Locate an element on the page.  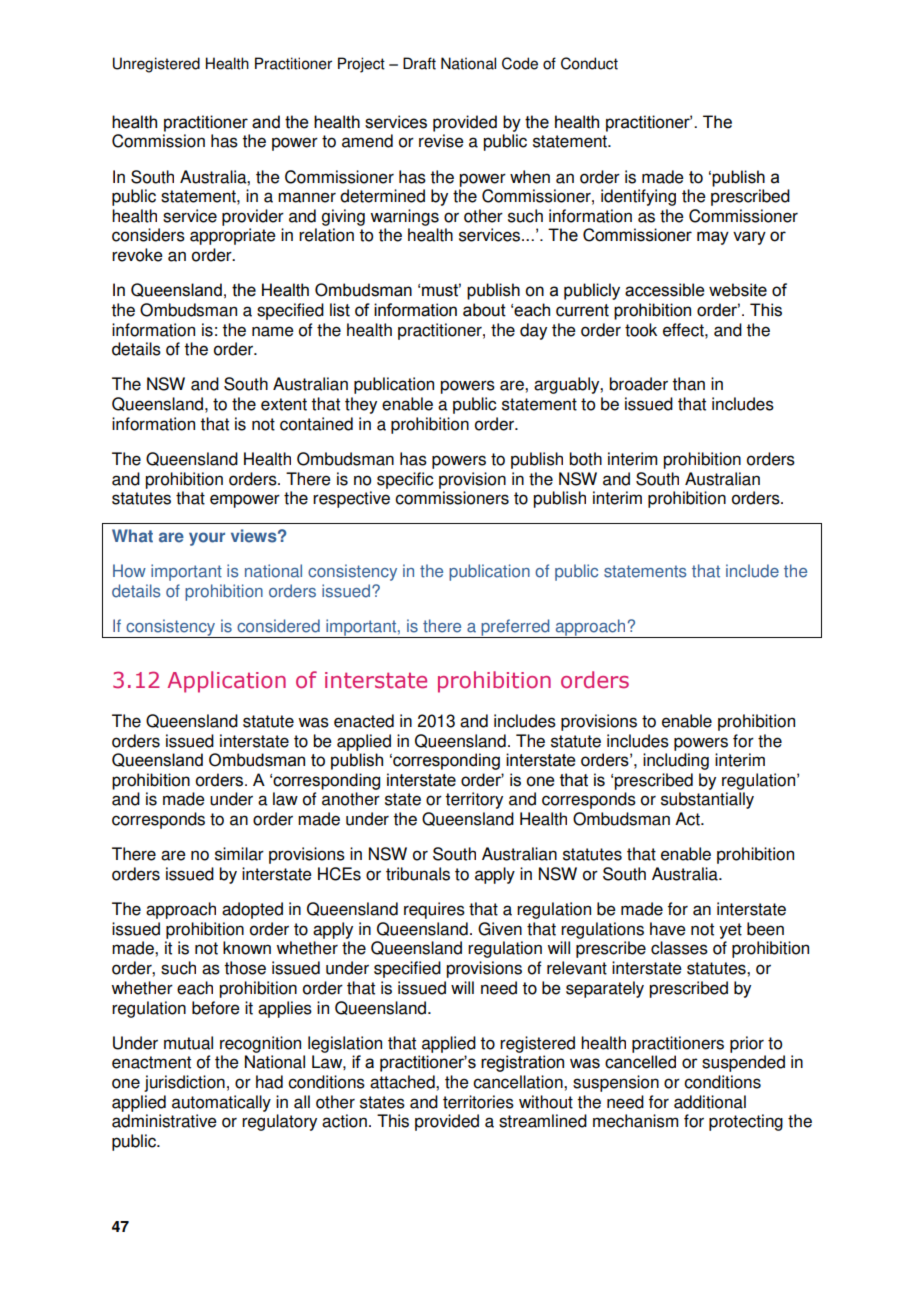
tribunals is located at coordinates (418, 874).
